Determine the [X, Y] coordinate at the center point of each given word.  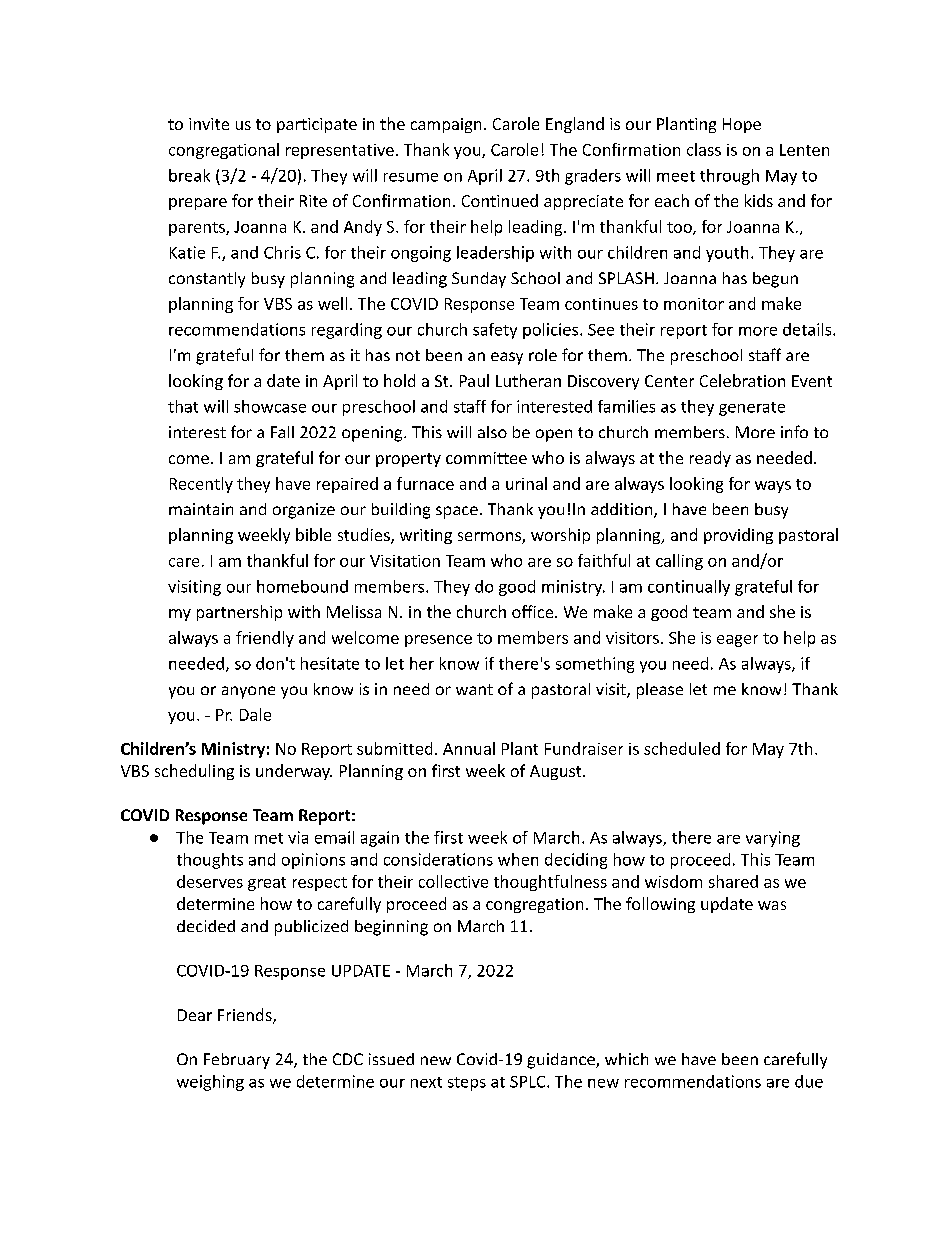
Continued [500, 200]
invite [209, 124]
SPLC [529, 1082]
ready [710, 459]
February [237, 1061]
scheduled [682, 748]
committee [486, 458]
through [729, 177]
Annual [469, 748]
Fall [282, 432]
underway [294, 772]
